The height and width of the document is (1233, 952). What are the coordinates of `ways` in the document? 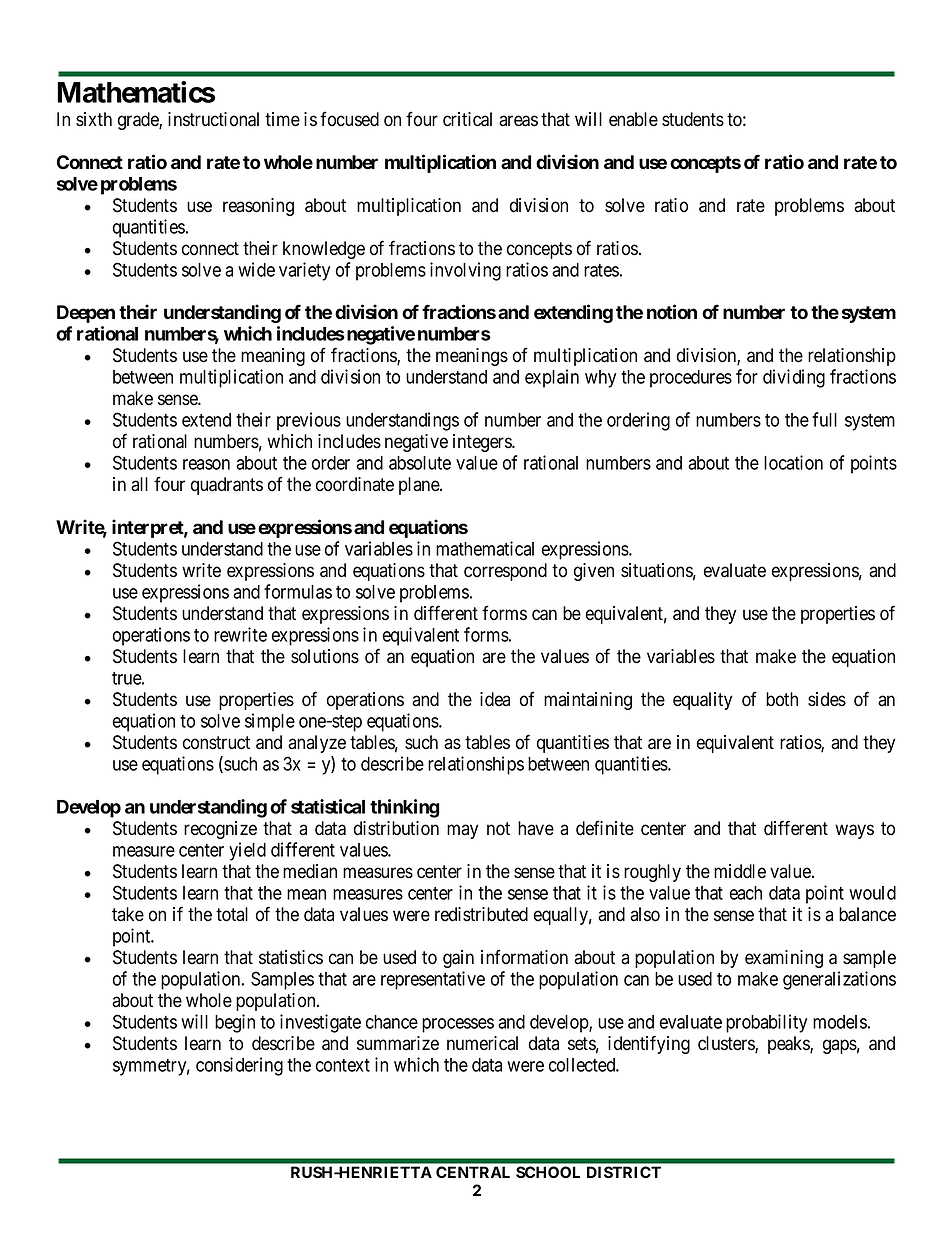 It's located at (854, 831).
